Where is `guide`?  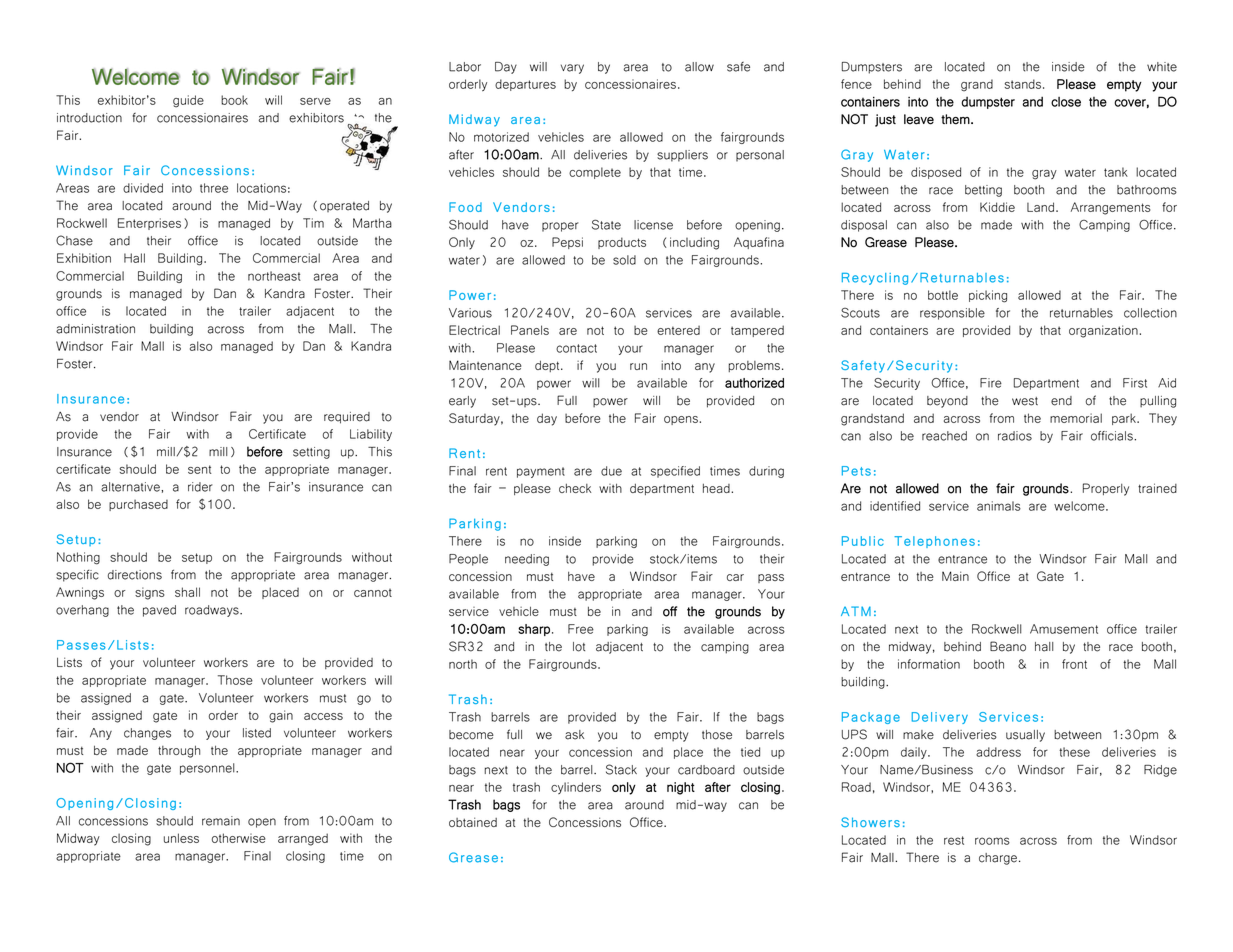
guide is located at coordinates (188, 101).
